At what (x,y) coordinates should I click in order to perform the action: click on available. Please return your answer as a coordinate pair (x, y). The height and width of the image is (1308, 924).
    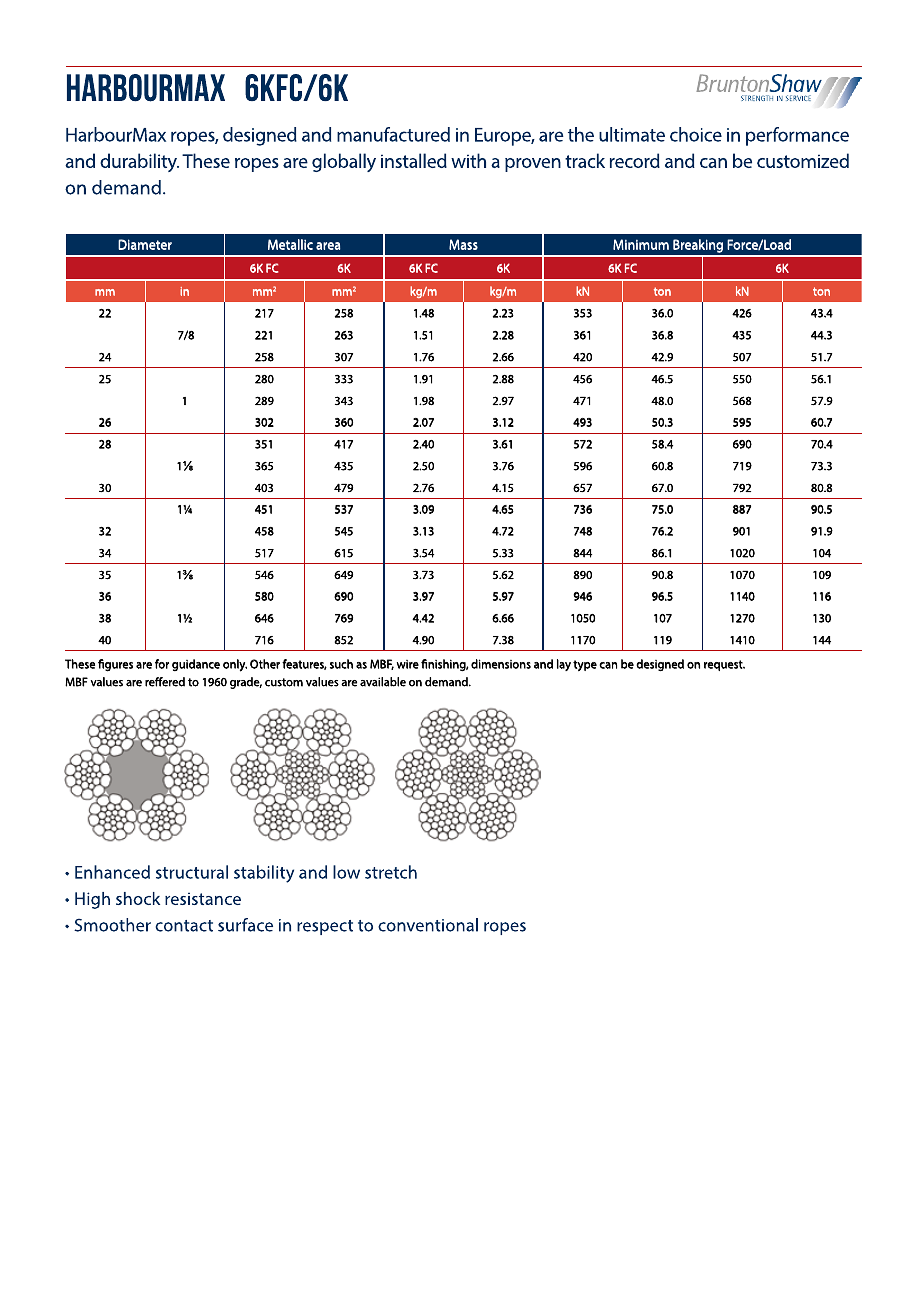
    Looking at the image, I should click on (383, 682).
